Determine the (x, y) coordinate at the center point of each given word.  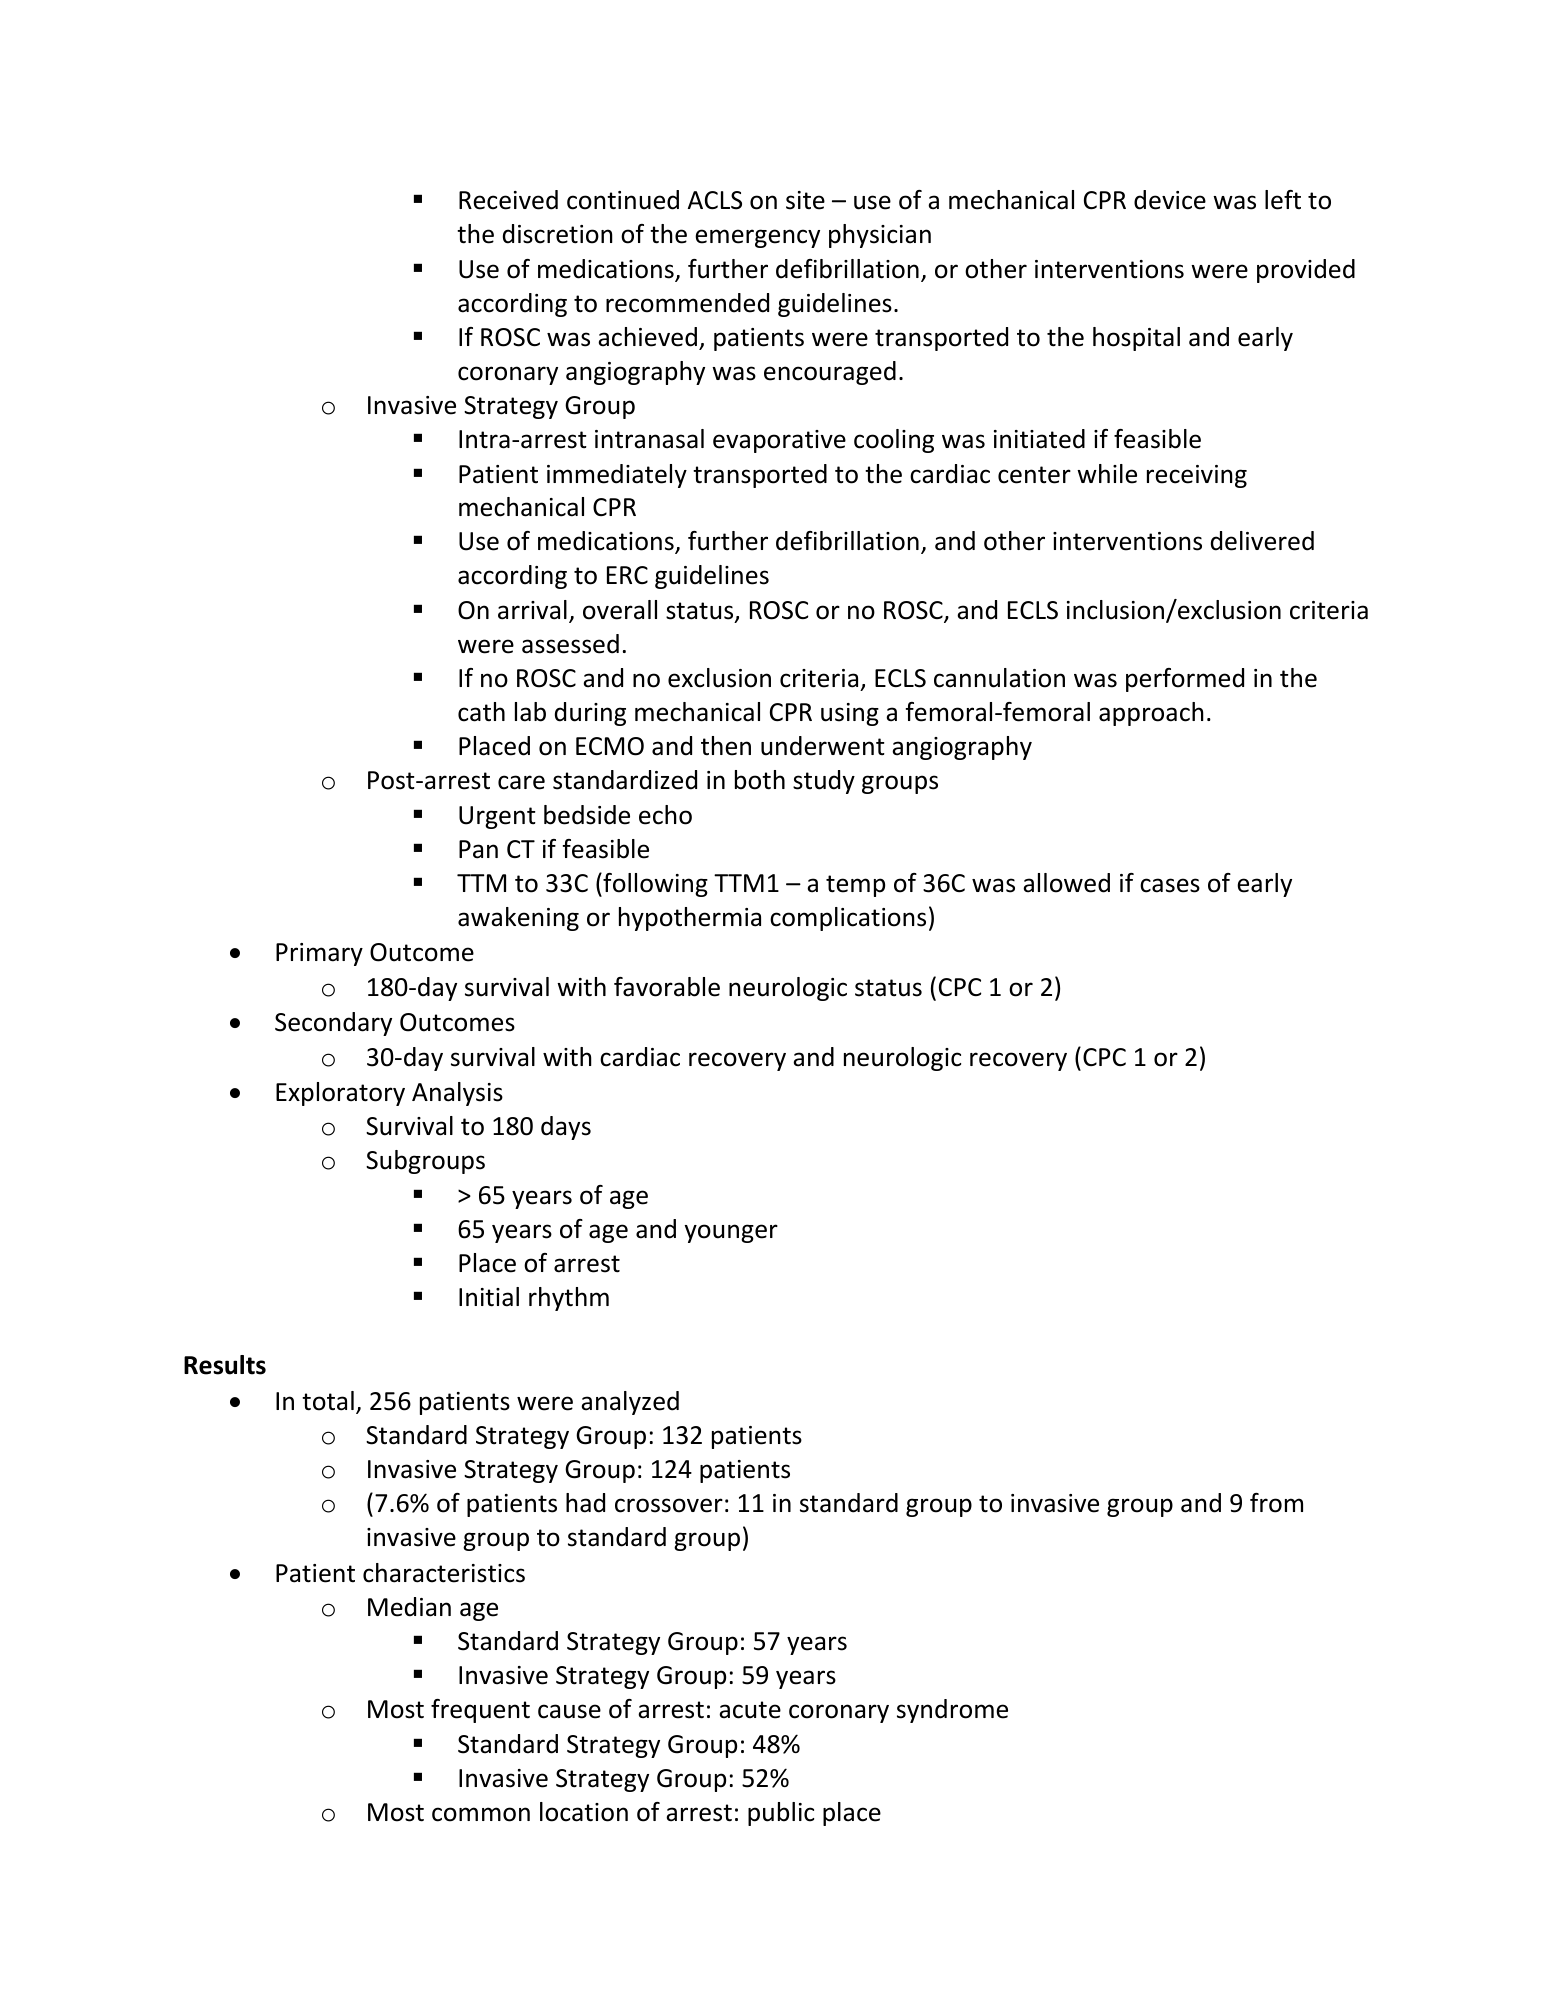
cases (1170, 885)
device (1170, 200)
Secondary (333, 1024)
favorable (667, 987)
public (781, 1814)
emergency (757, 238)
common (481, 1814)
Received (508, 200)
